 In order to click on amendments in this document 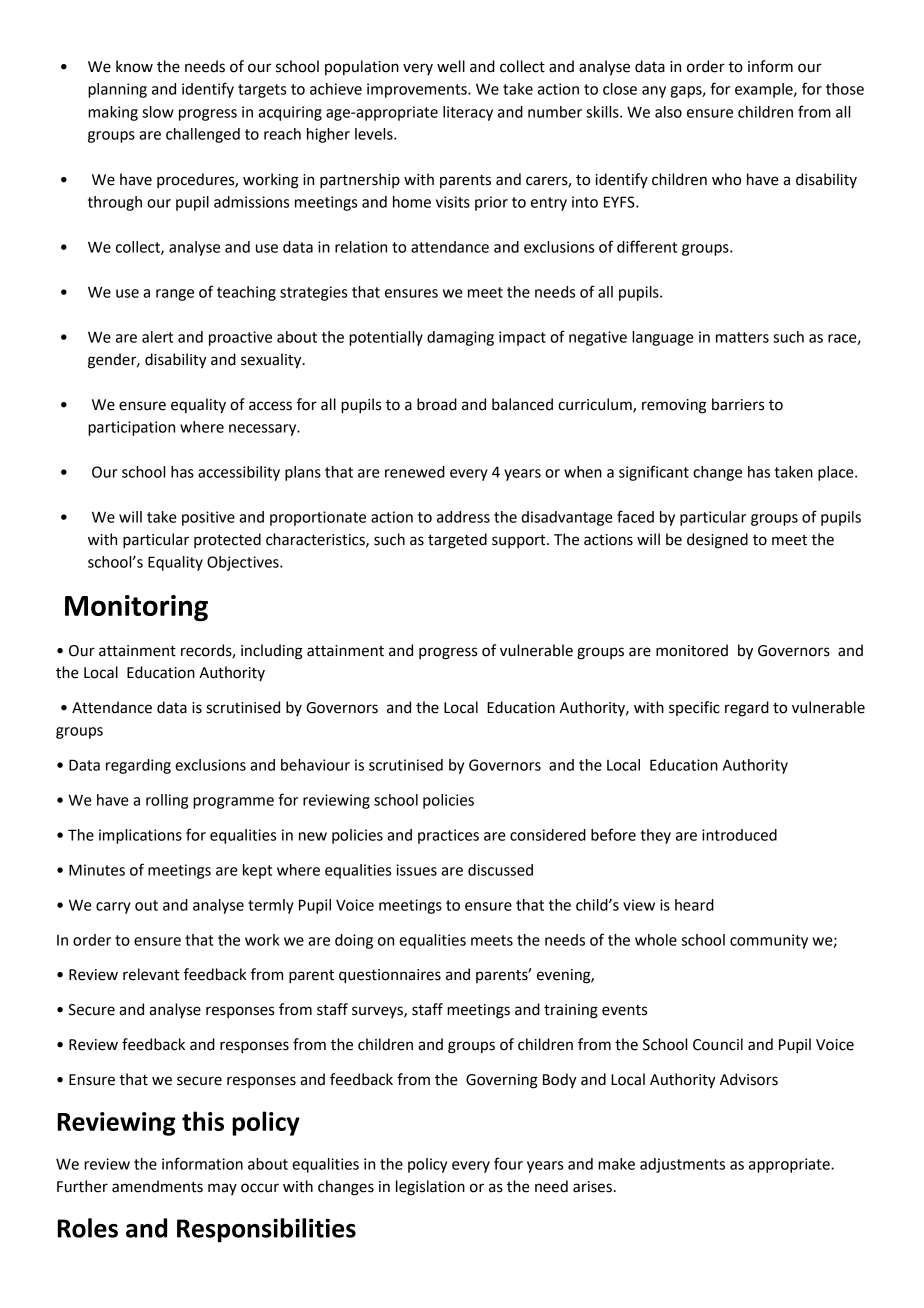, I will do `click(157, 1186)`.
